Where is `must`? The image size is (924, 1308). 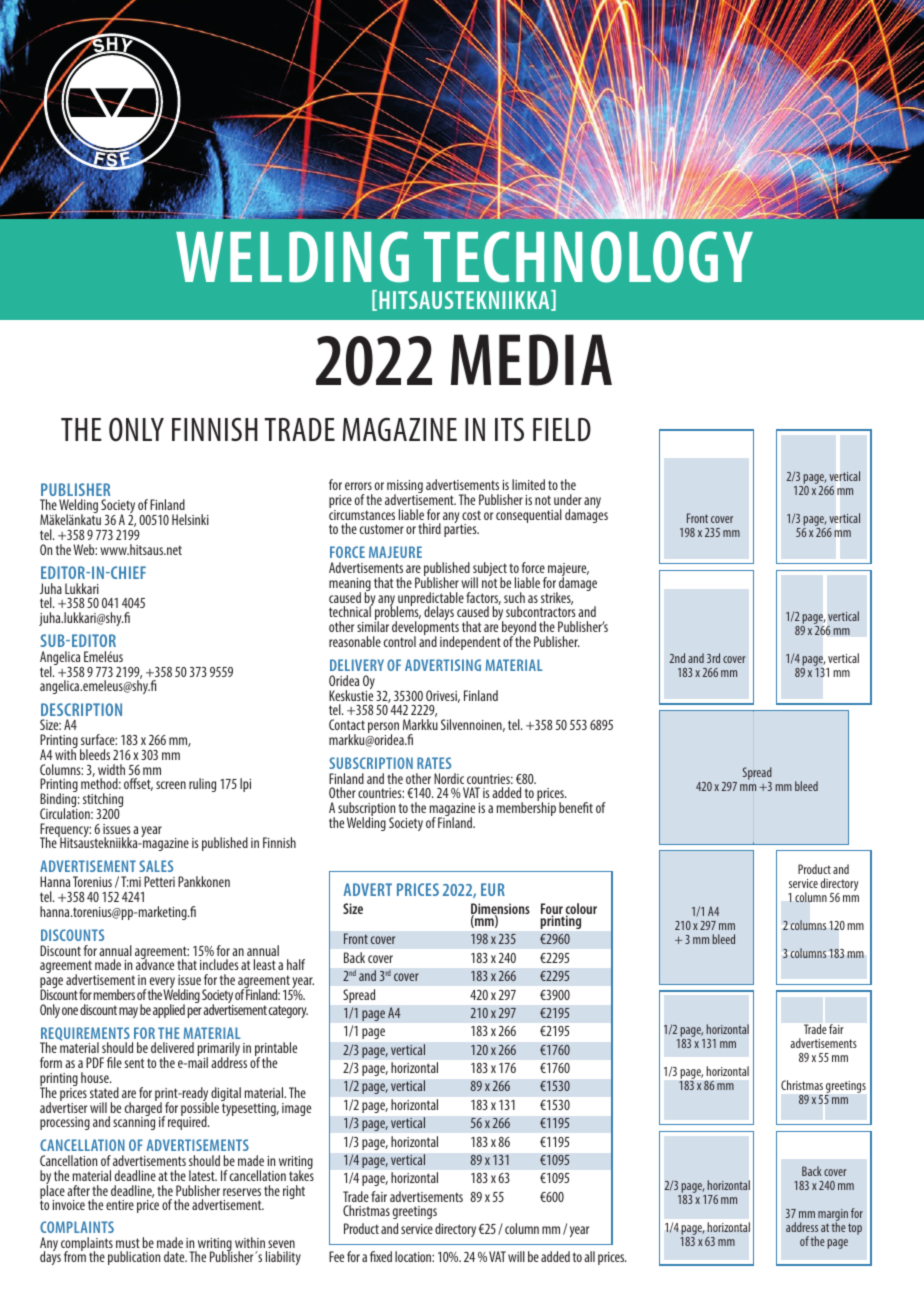
must is located at coordinates (128, 1243).
